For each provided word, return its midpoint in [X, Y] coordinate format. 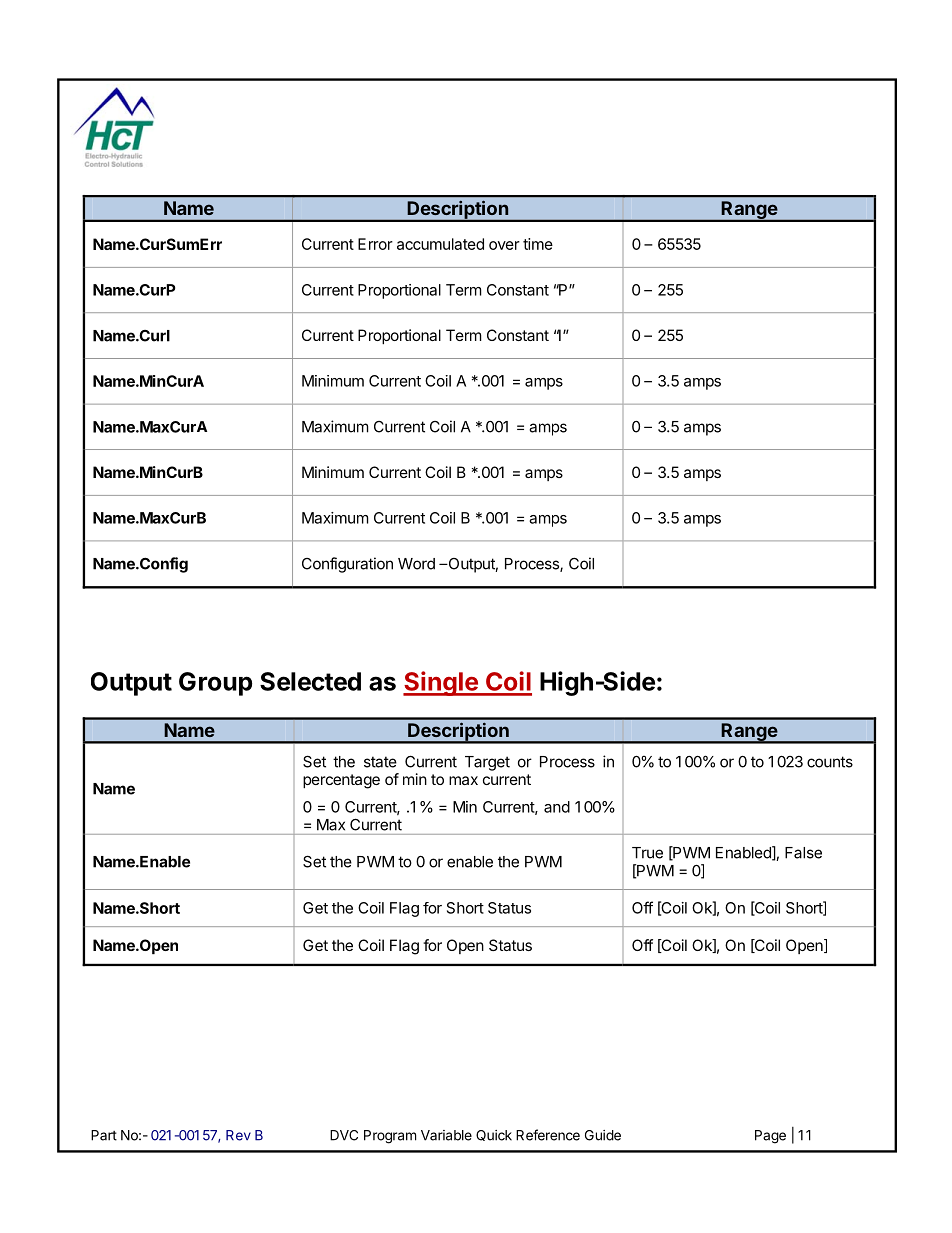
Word [416, 564]
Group [215, 684]
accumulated [440, 244]
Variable [446, 1135]
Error [375, 244]
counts [830, 762]
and [557, 807]
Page [770, 1137]
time [538, 244]
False [803, 853]
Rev [238, 1135]
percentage [341, 781]
